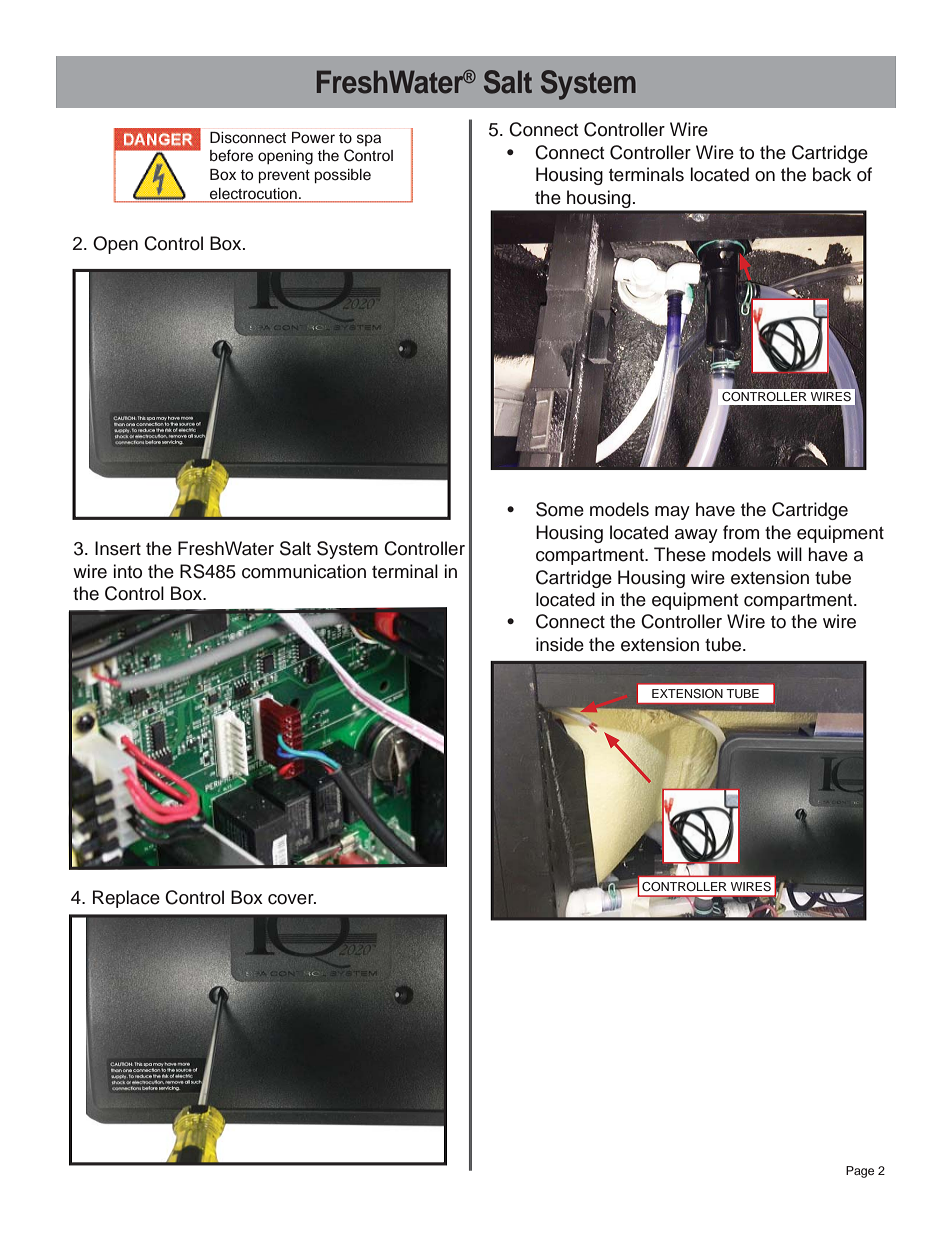 Image resolution: width=952 pixels, height=1233 pixels. I want to click on Insert, so click(118, 548).
